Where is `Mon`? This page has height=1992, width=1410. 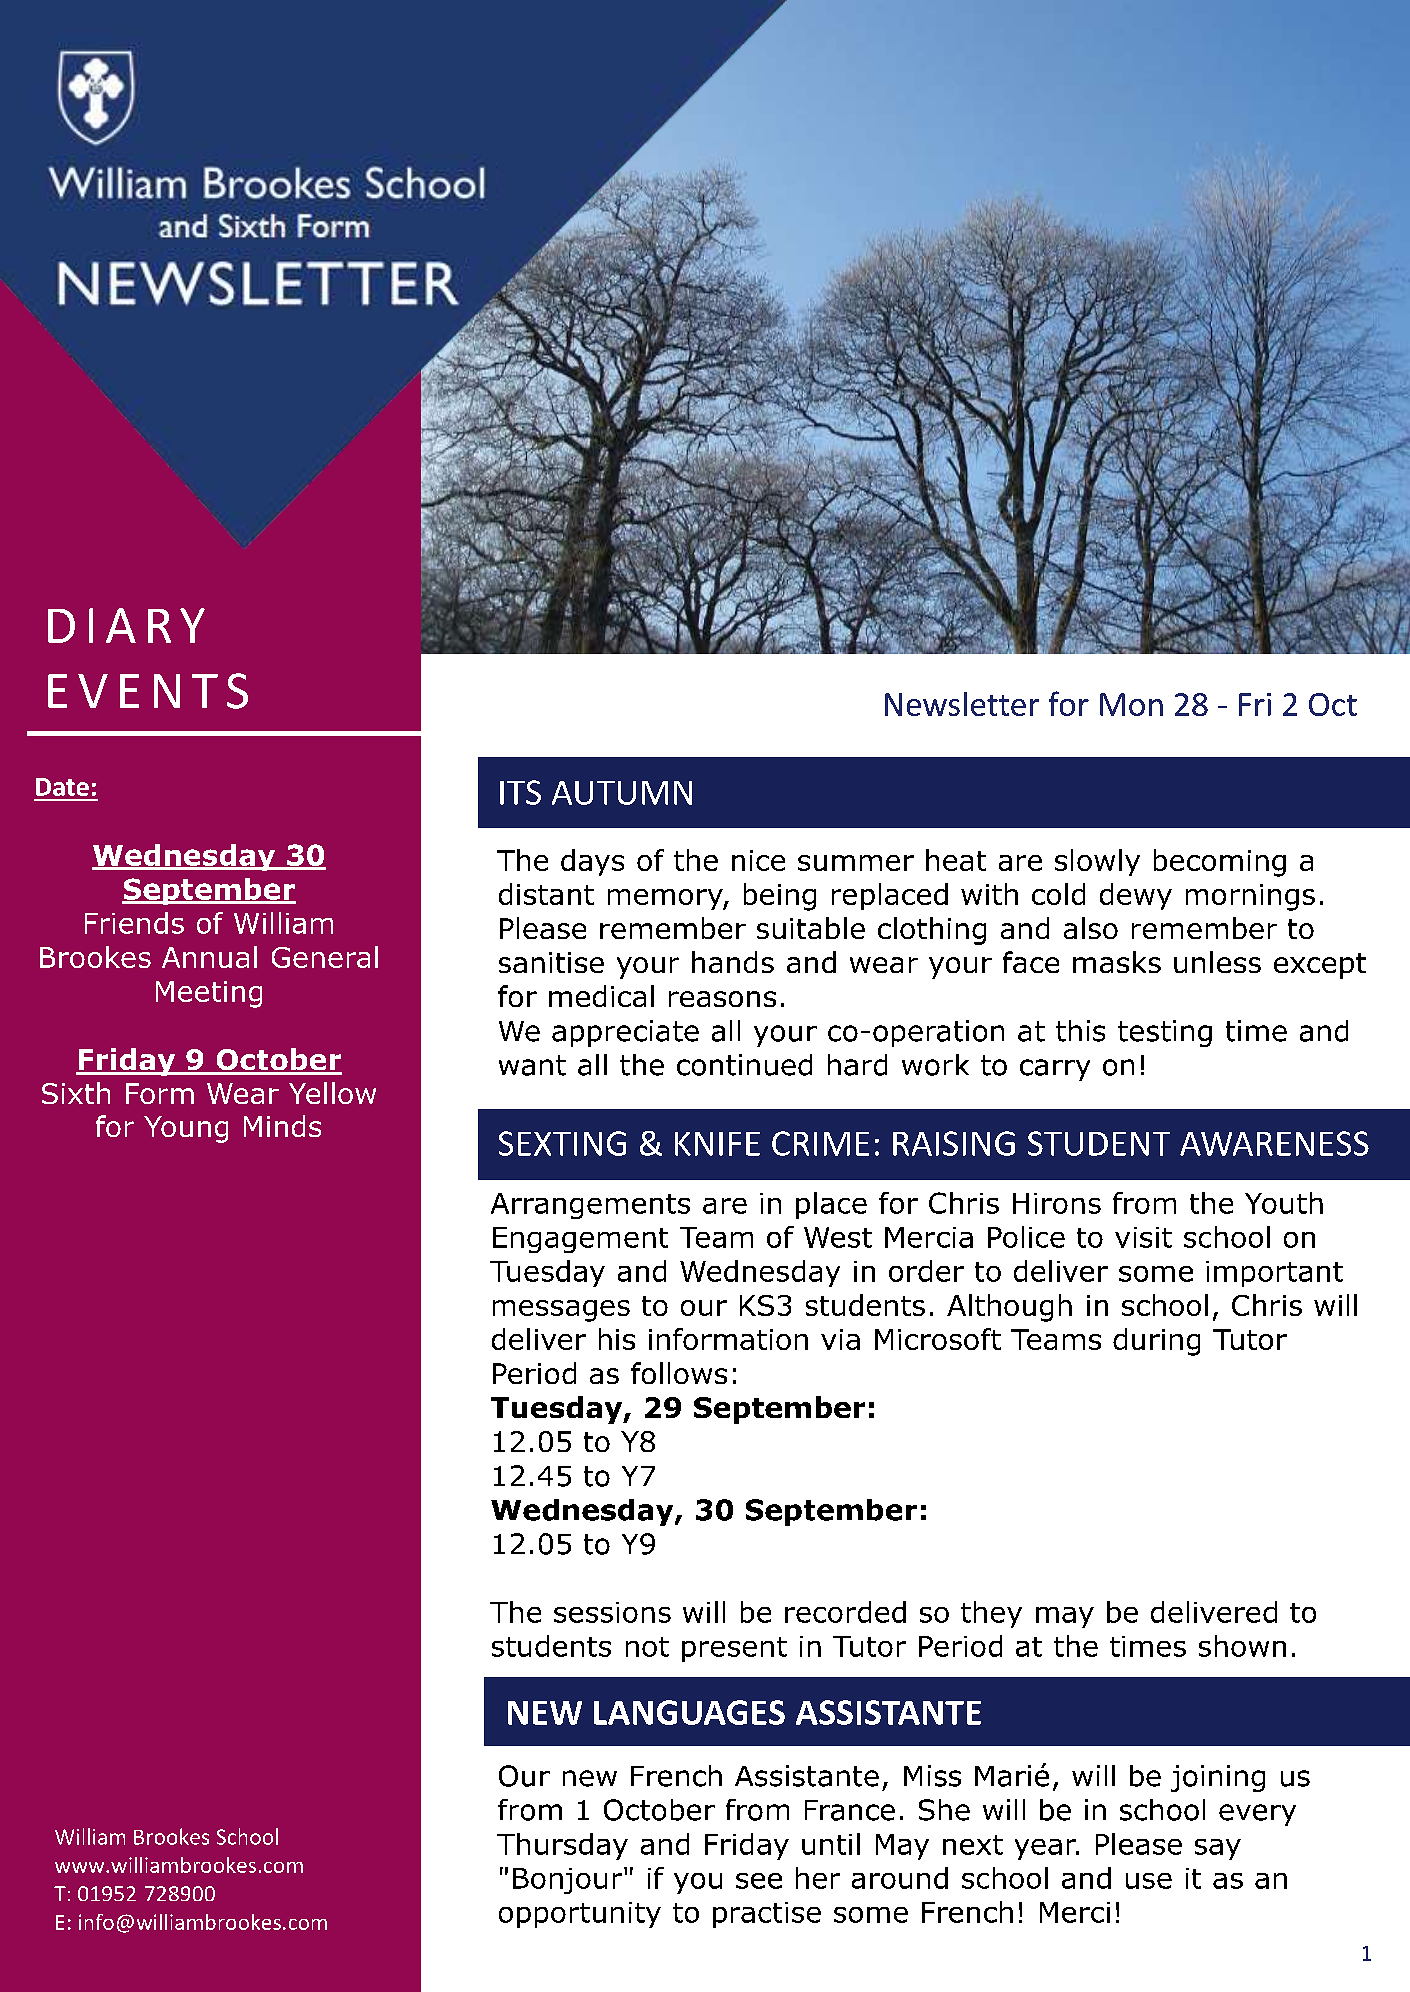
Mon is located at coordinates (1131, 704).
